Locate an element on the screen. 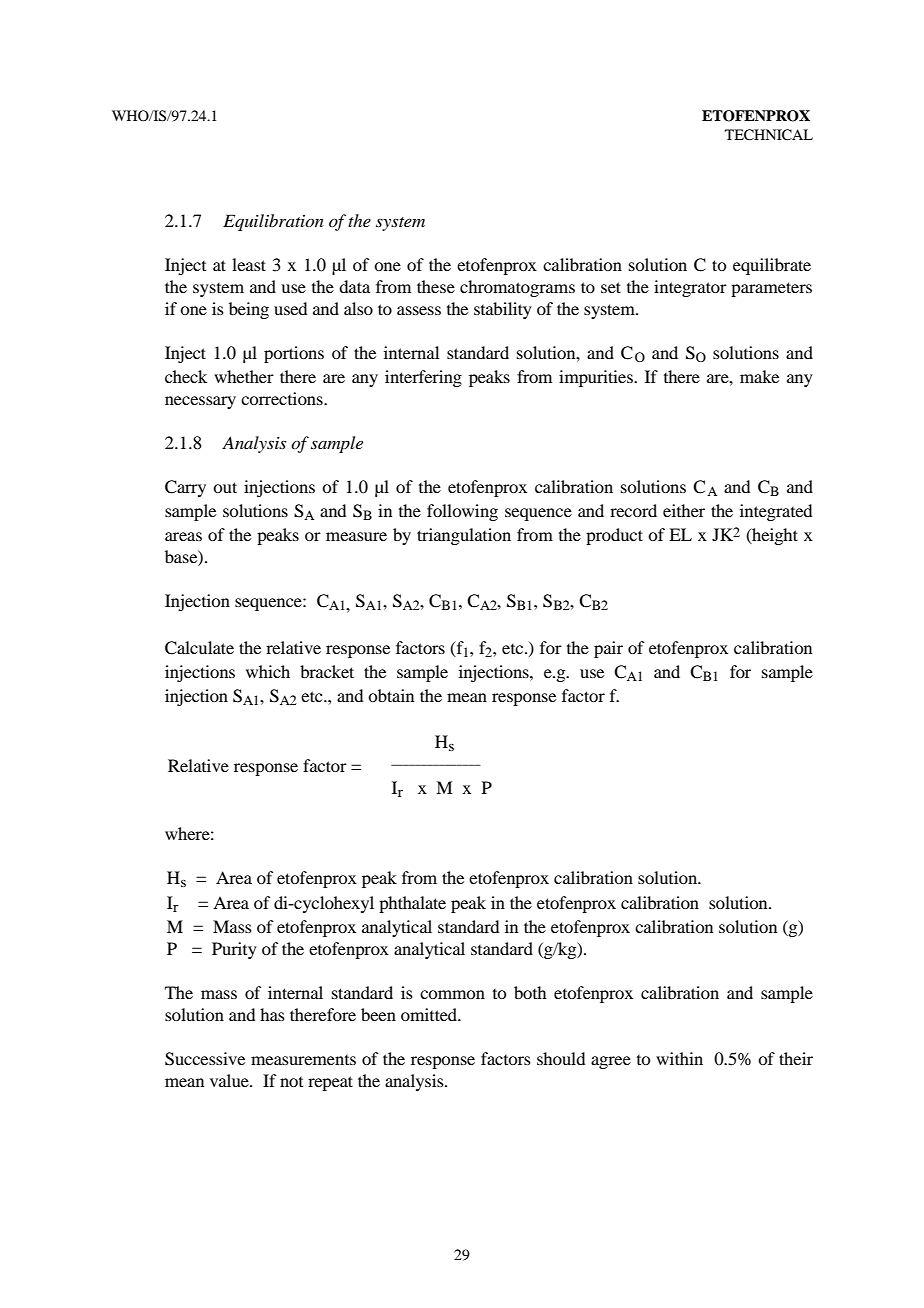 Image resolution: width=924 pixels, height=1308 pixels. TECHNICAL is located at coordinates (769, 135).
